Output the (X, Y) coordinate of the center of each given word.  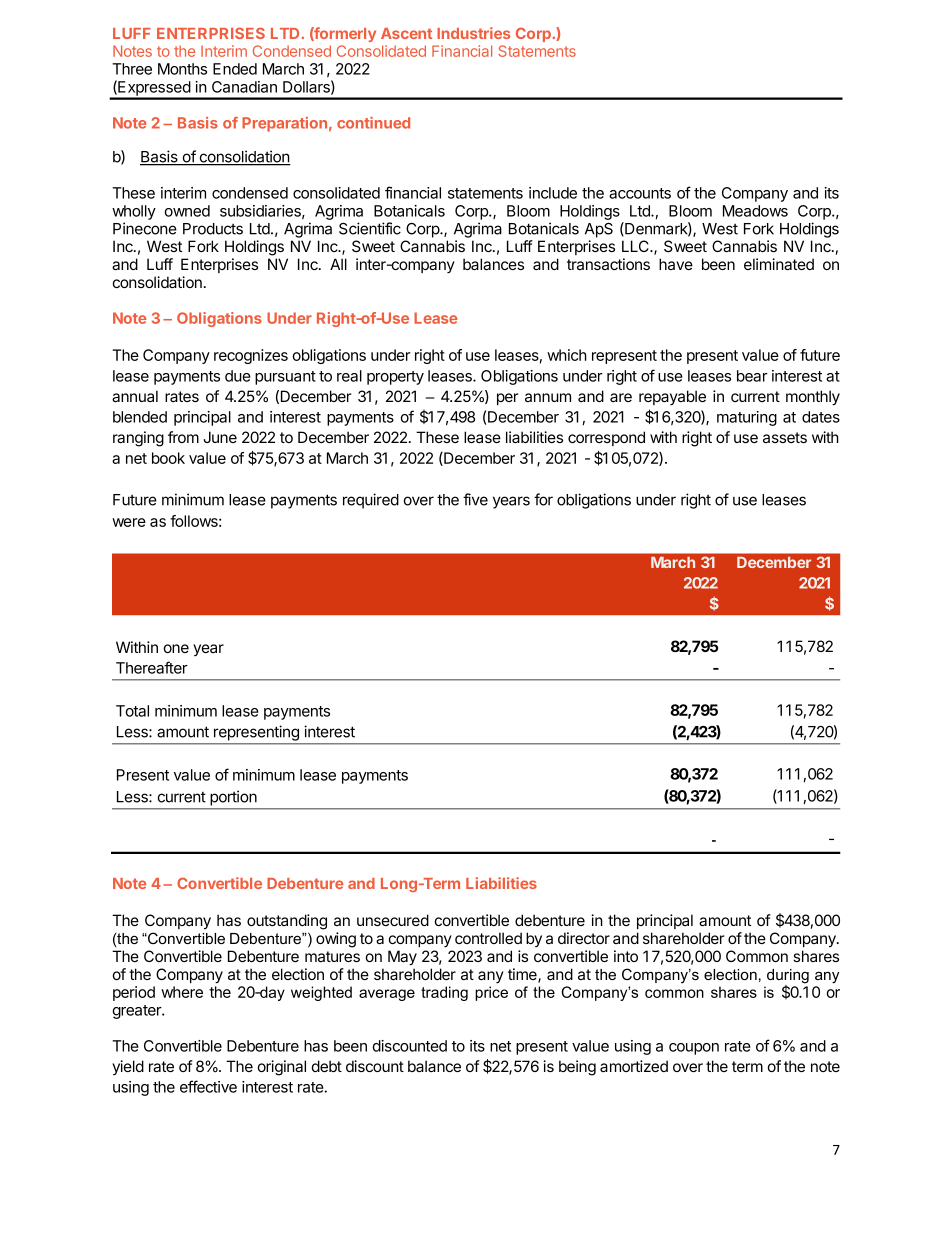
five (475, 499)
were (129, 522)
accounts (640, 193)
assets (785, 437)
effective (208, 1086)
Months (182, 69)
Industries (473, 33)
